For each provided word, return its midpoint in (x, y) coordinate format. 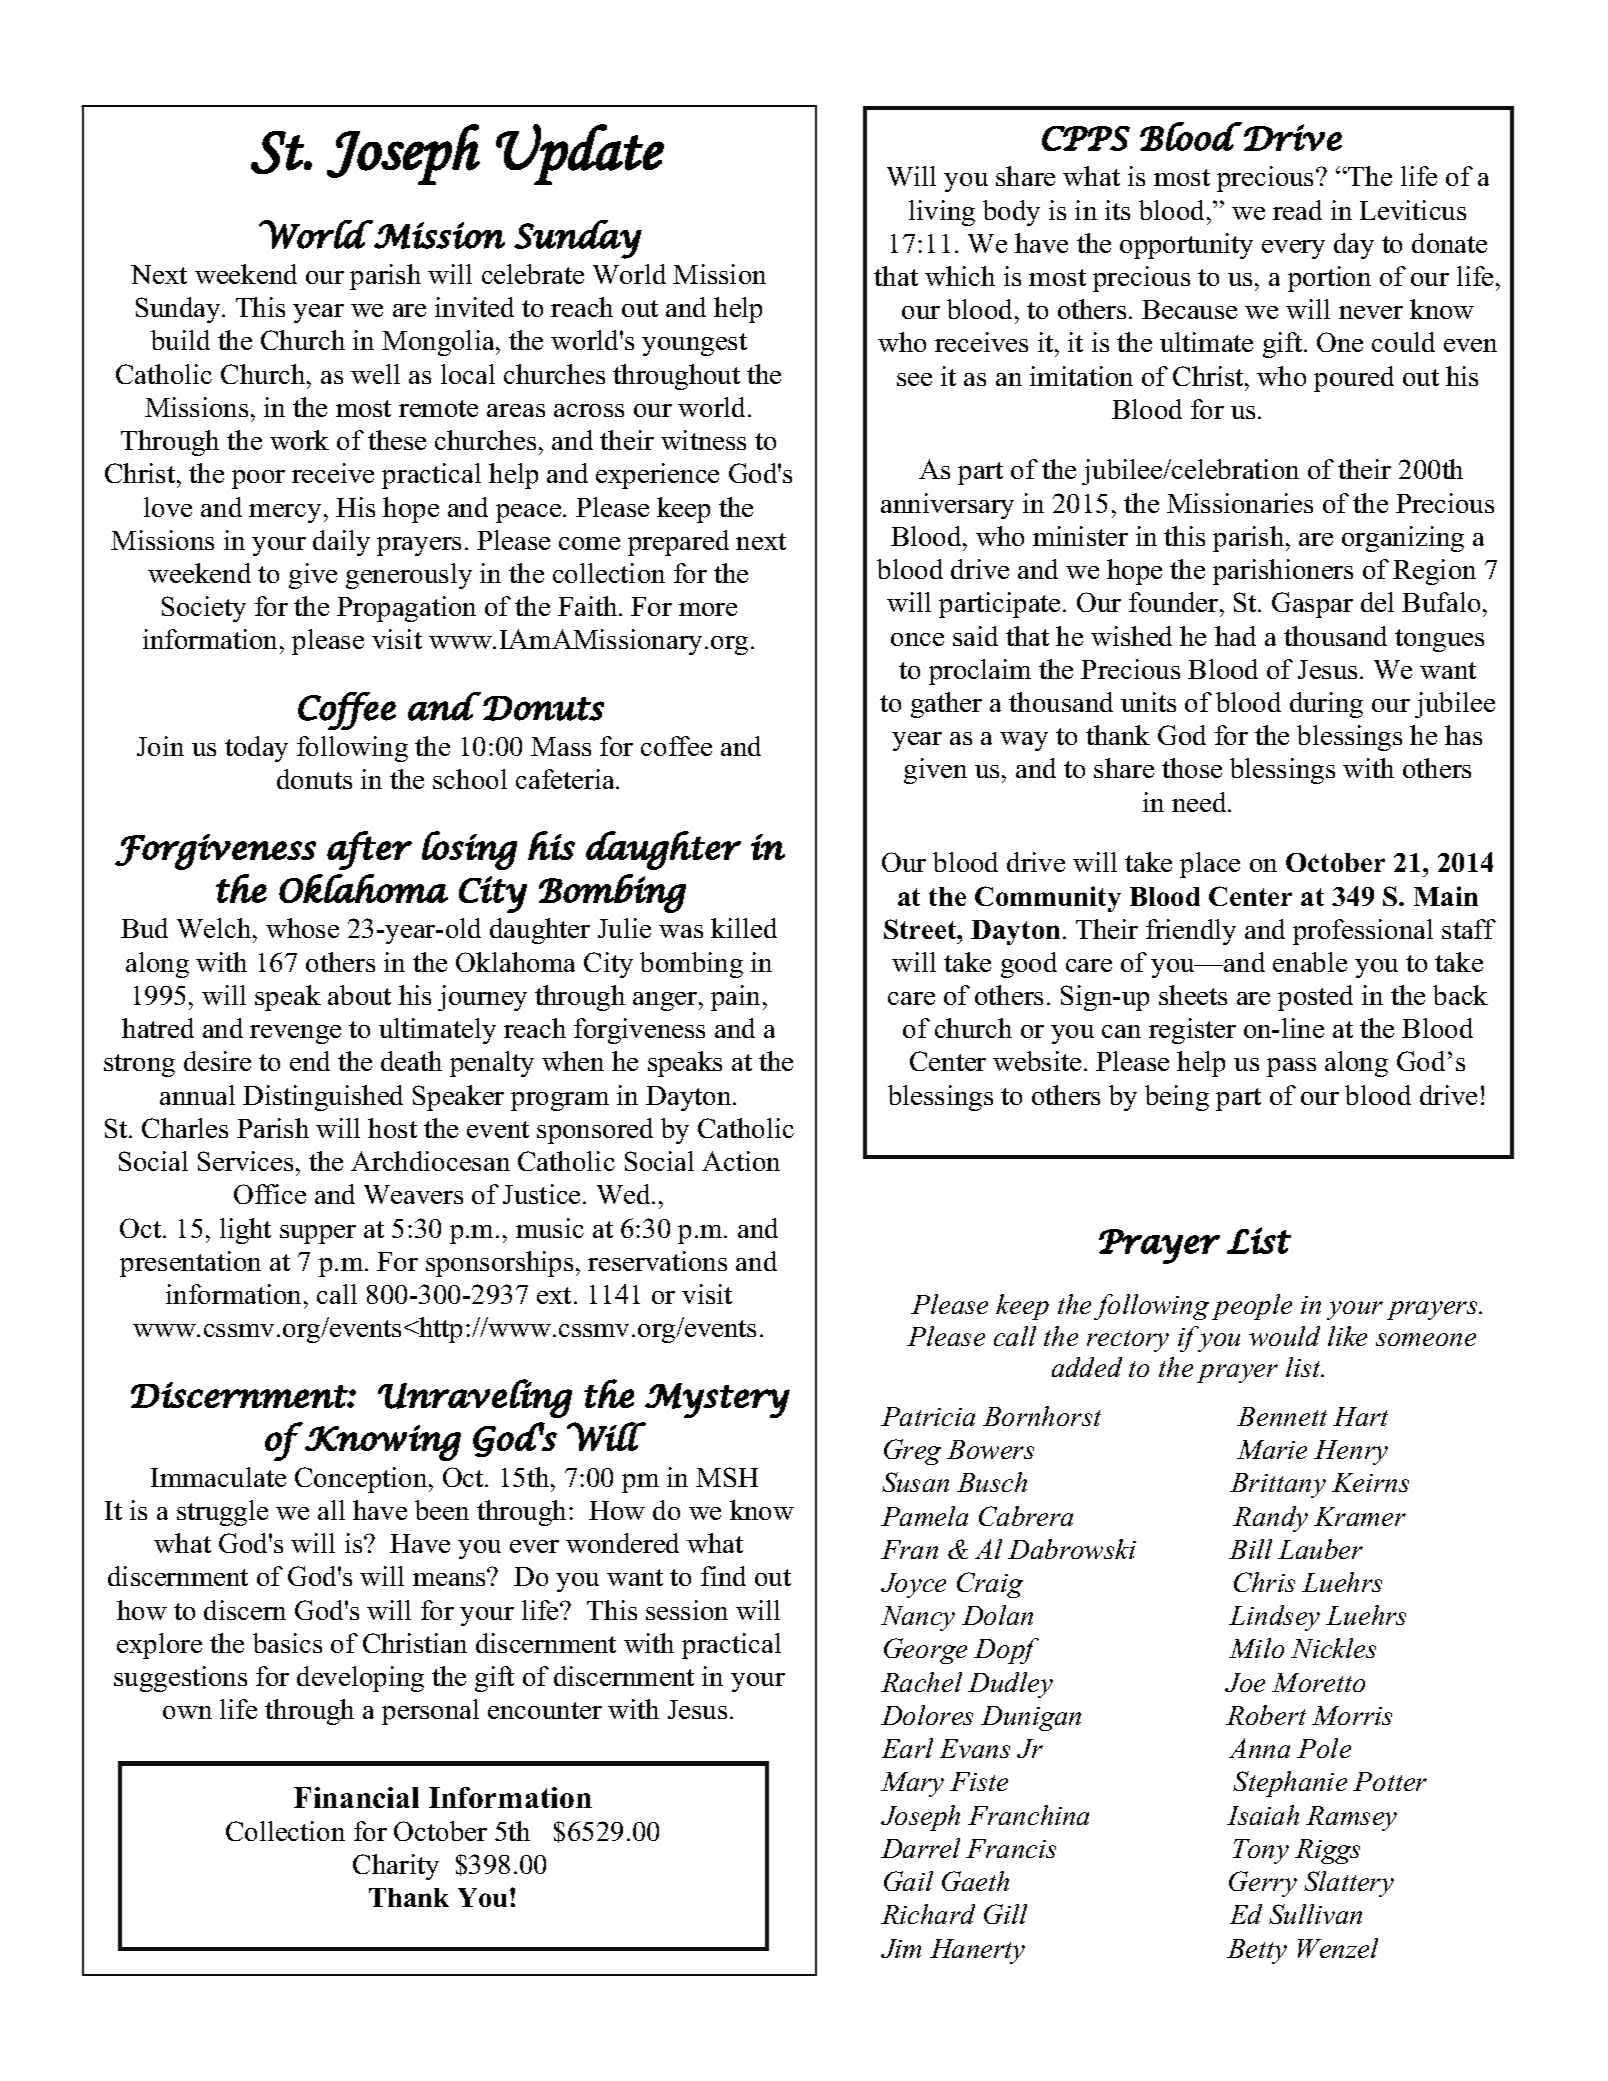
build (180, 340)
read (1297, 210)
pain (735, 998)
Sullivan (1315, 1914)
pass (1291, 1067)
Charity (396, 1867)
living (942, 213)
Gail (908, 1881)
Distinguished (323, 1098)
